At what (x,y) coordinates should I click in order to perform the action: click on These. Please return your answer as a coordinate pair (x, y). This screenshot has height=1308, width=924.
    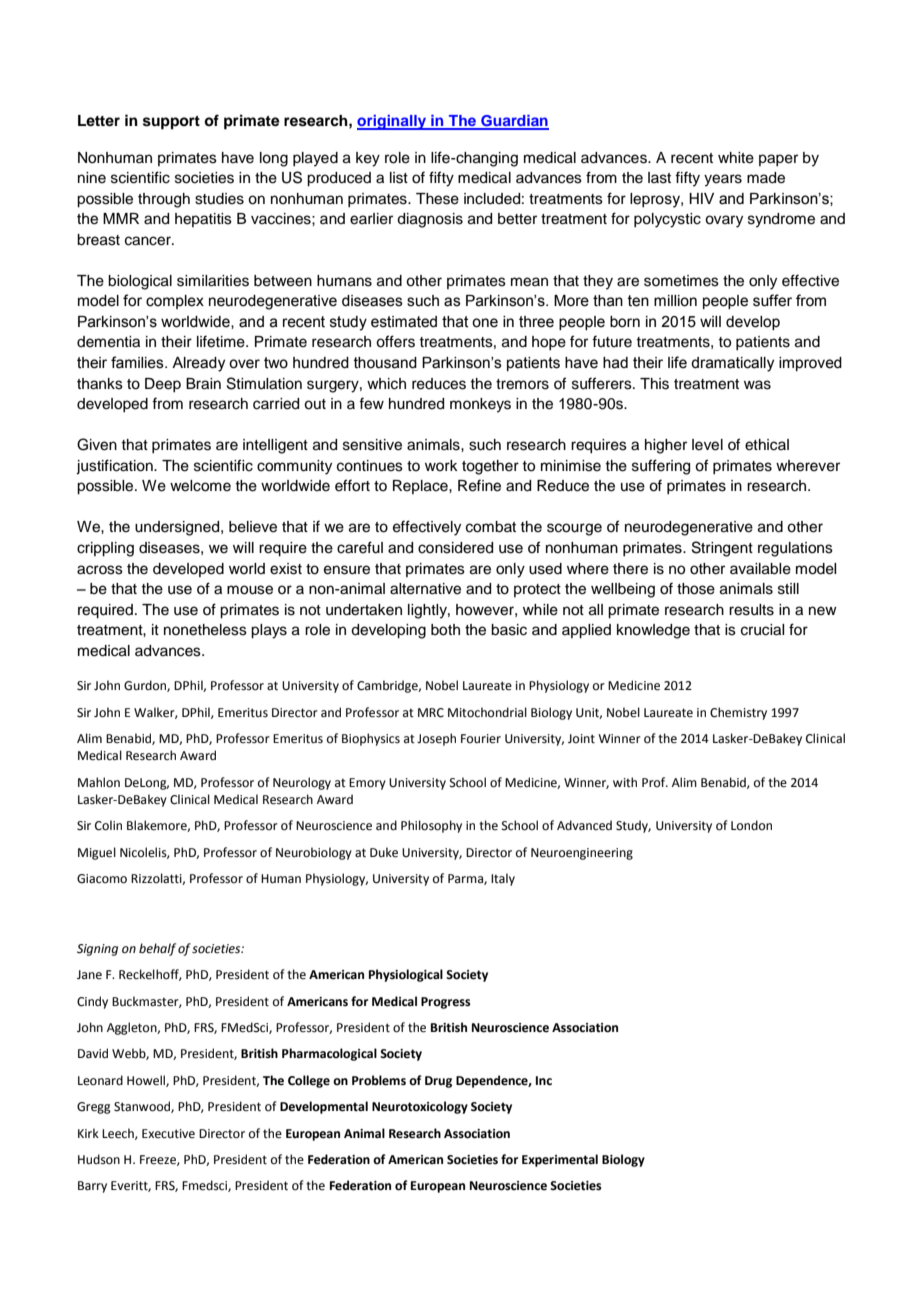
    Looking at the image, I should click on (437, 199).
